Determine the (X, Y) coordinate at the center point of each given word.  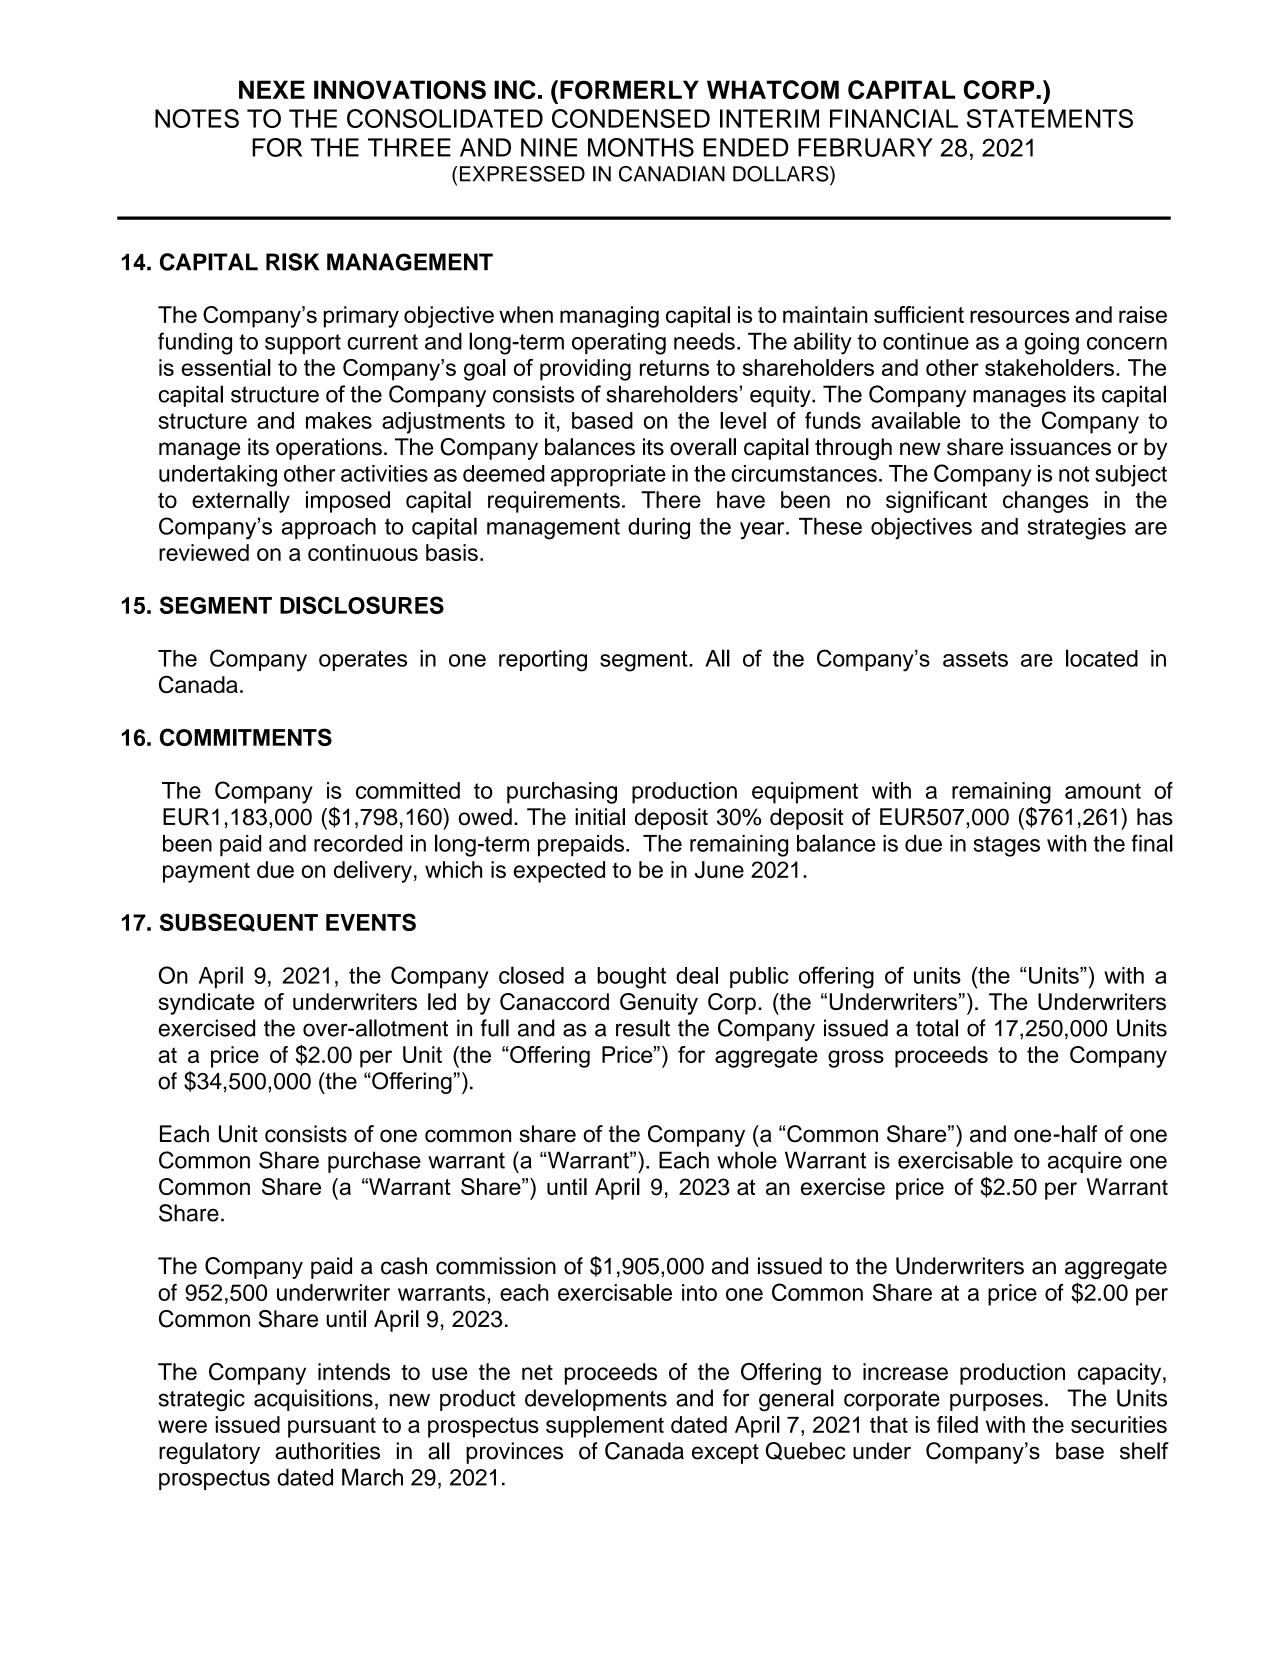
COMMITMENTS (246, 737)
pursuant (332, 1427)
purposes (996, 1402)
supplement (605, 1427)
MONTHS (641, 147)
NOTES (197, 118)
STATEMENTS (1050, 118)
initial (600, 817)
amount (1103, 791)
